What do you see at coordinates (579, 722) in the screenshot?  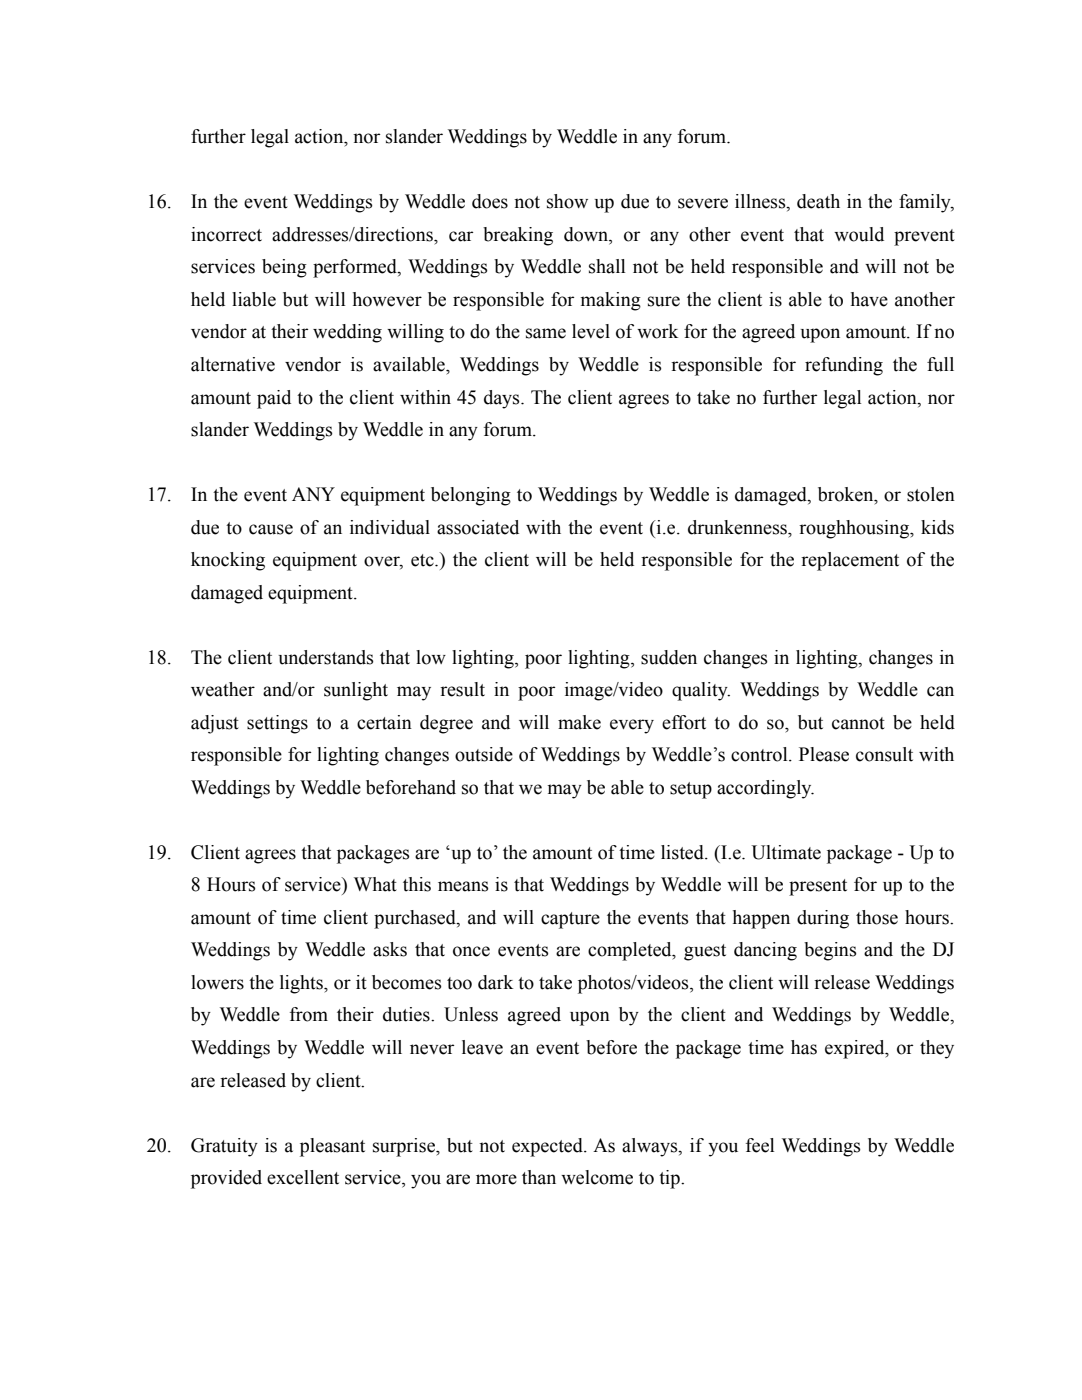 I see `make` at bounding box center [579, 722].
